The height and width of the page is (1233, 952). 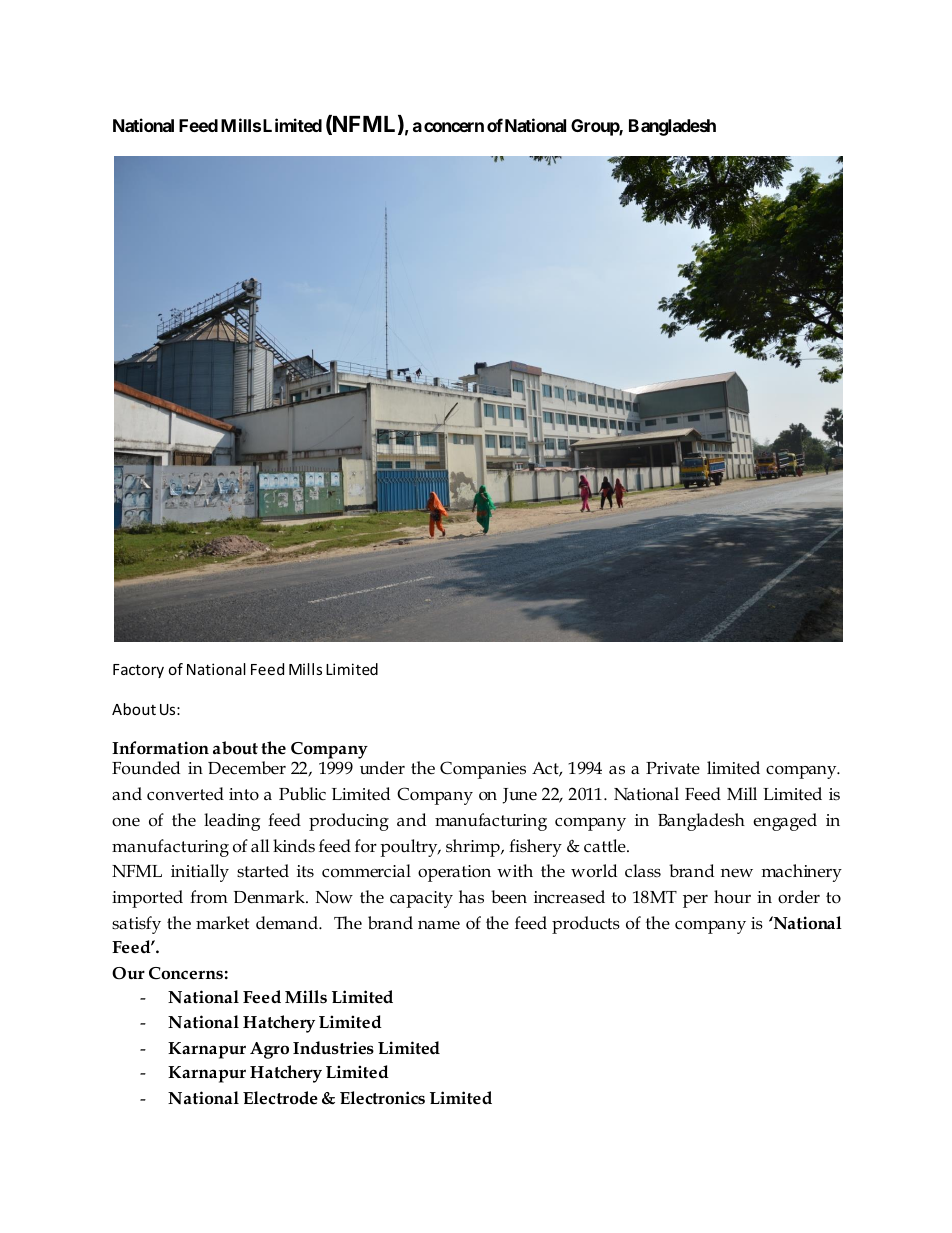 What do you see at coordinates (673, 768) in the page?
I see `Private` at bounding box center [673, 768].
